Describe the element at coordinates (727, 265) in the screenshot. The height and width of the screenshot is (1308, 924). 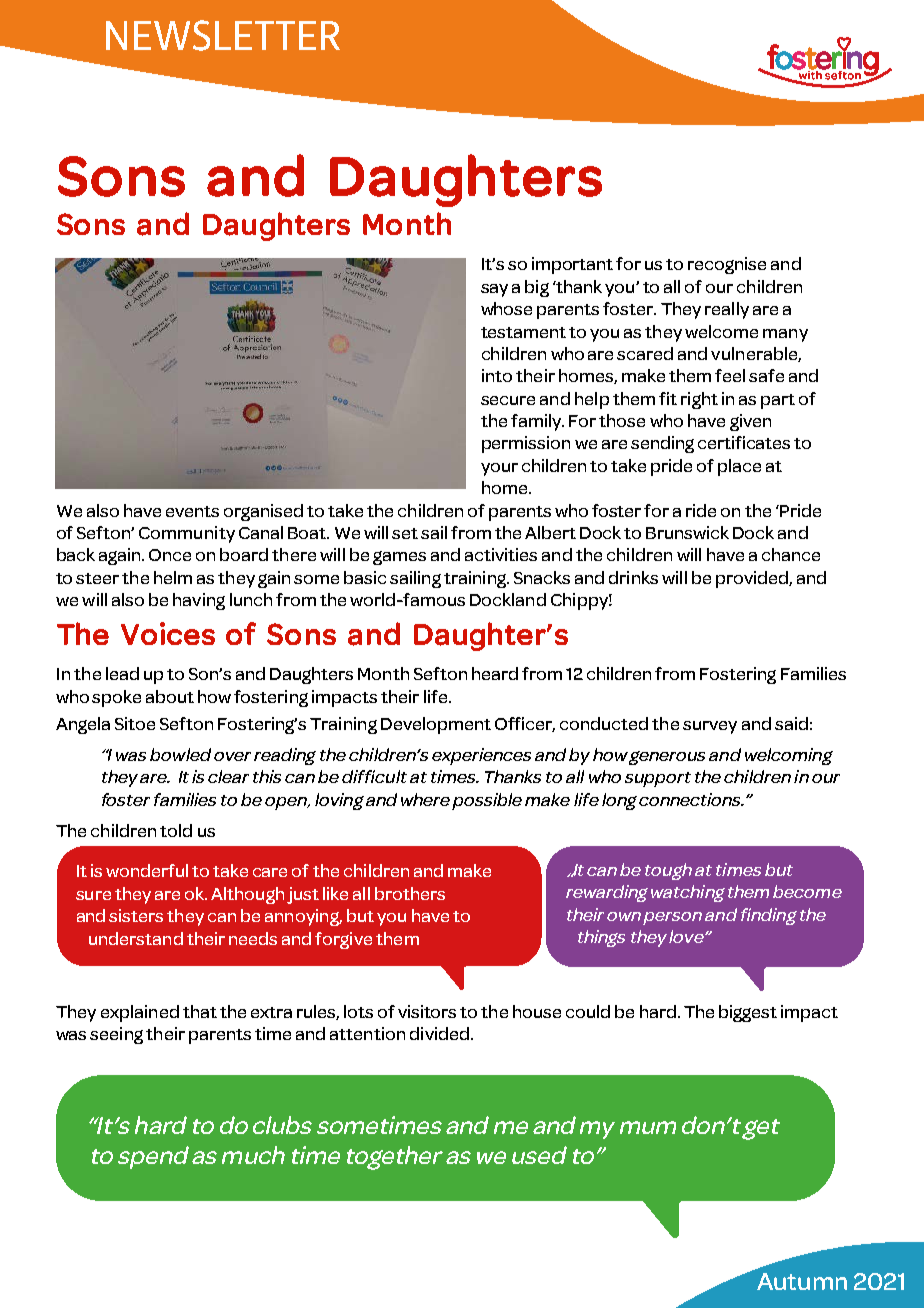
I see `recognise` at that location.
